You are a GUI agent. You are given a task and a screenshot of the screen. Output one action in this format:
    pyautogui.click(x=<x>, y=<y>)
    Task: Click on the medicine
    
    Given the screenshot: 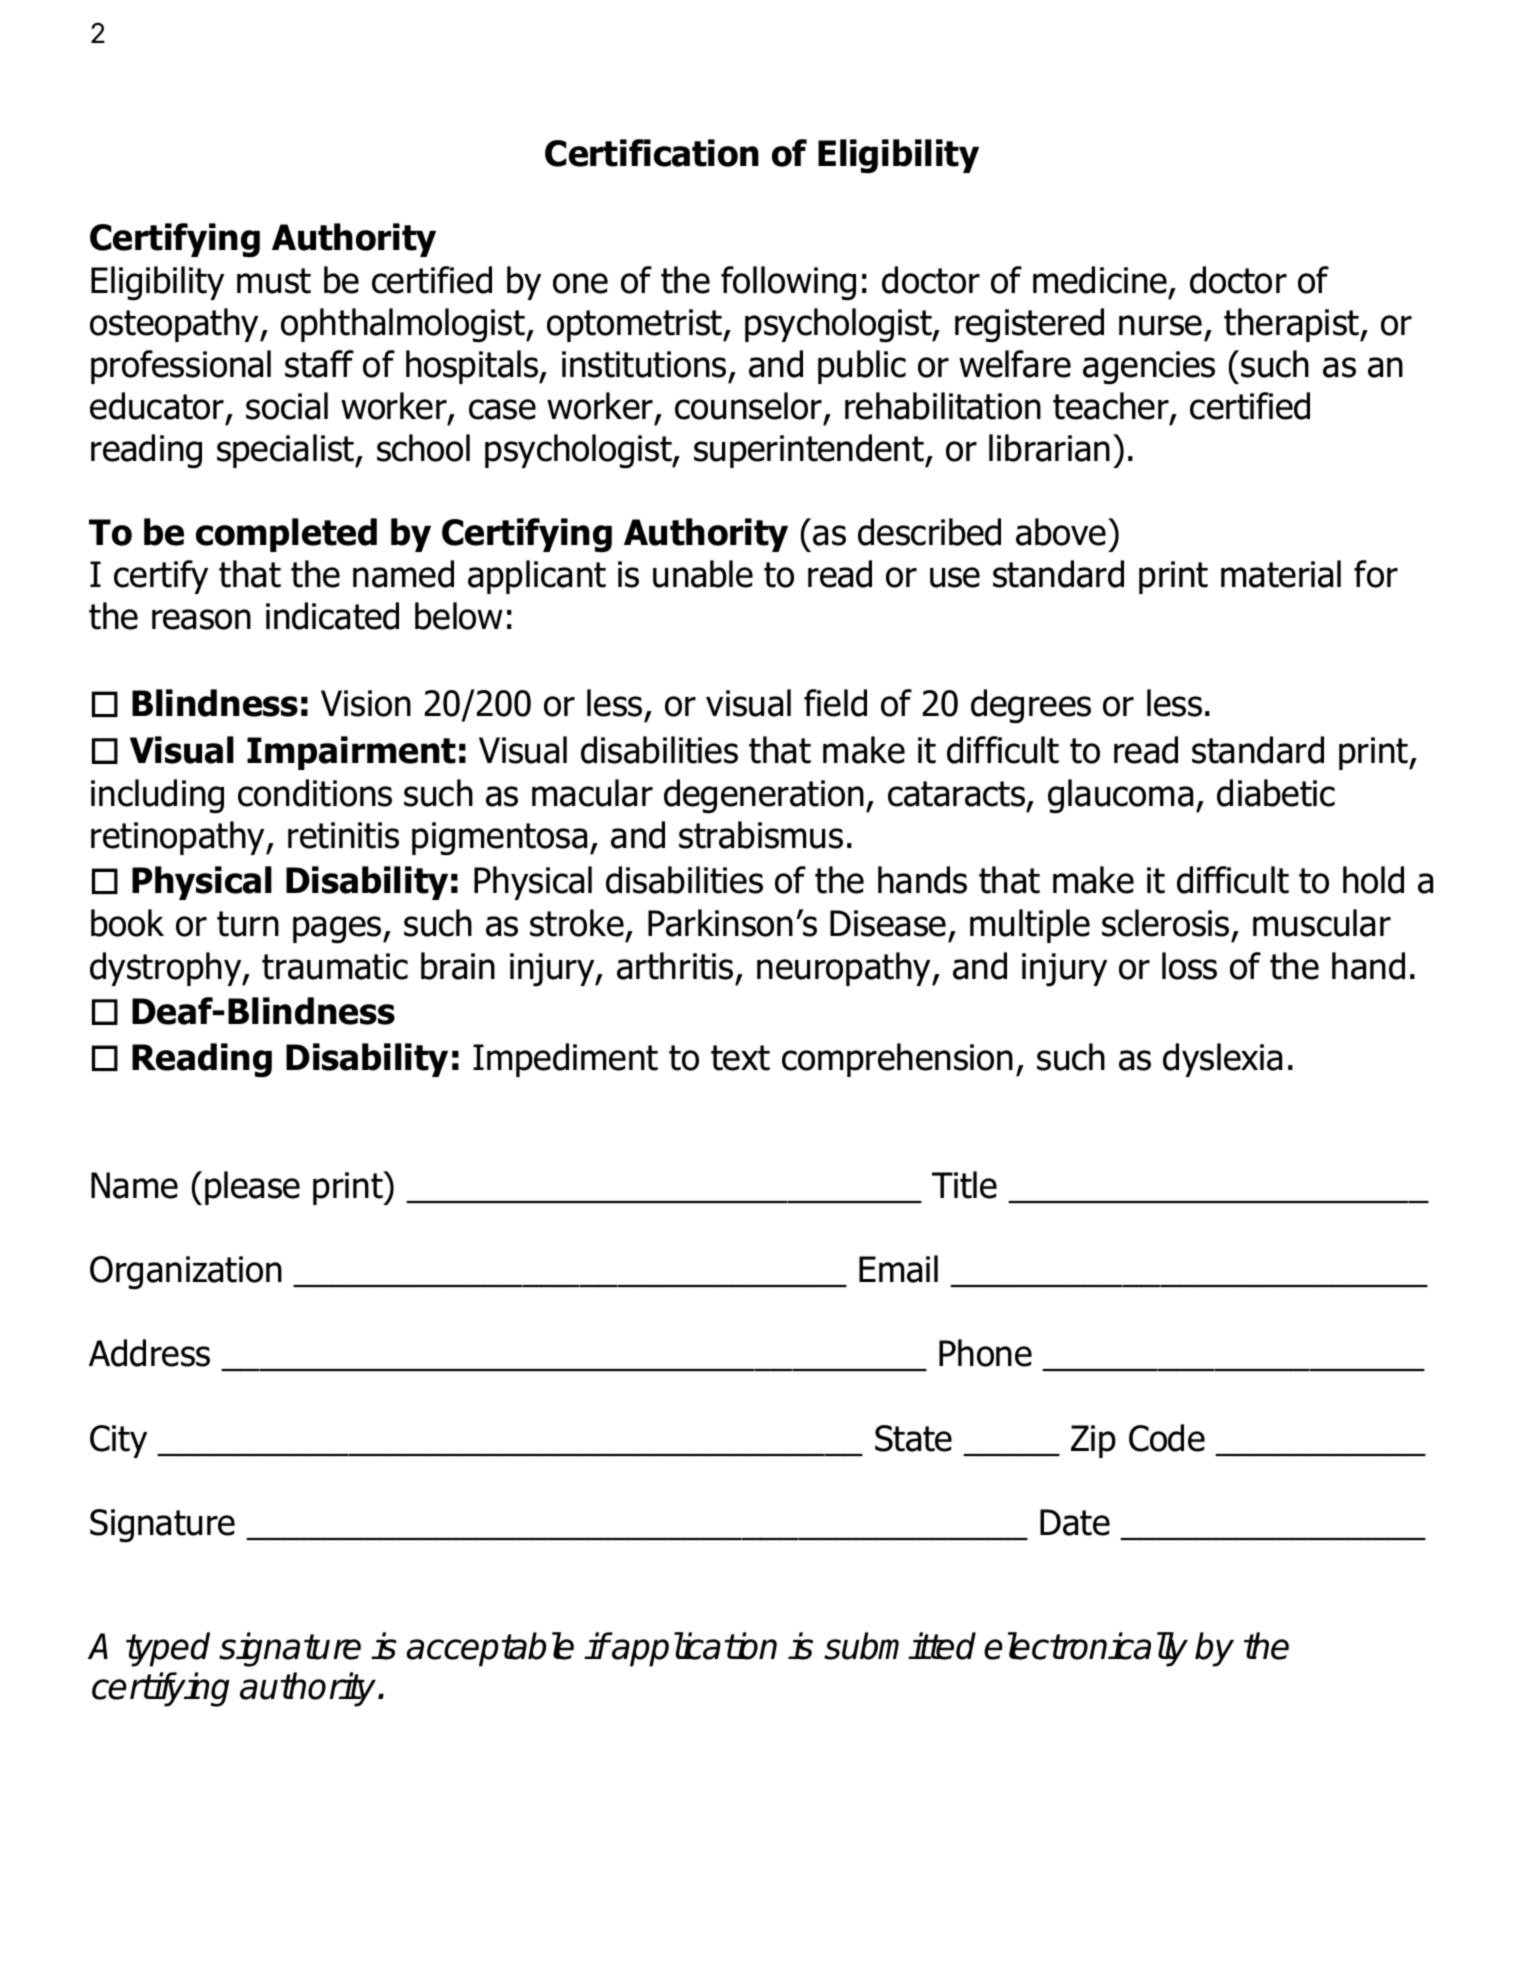 What is the action you would take?
    pyautogui.click(x=1100, y=280)
